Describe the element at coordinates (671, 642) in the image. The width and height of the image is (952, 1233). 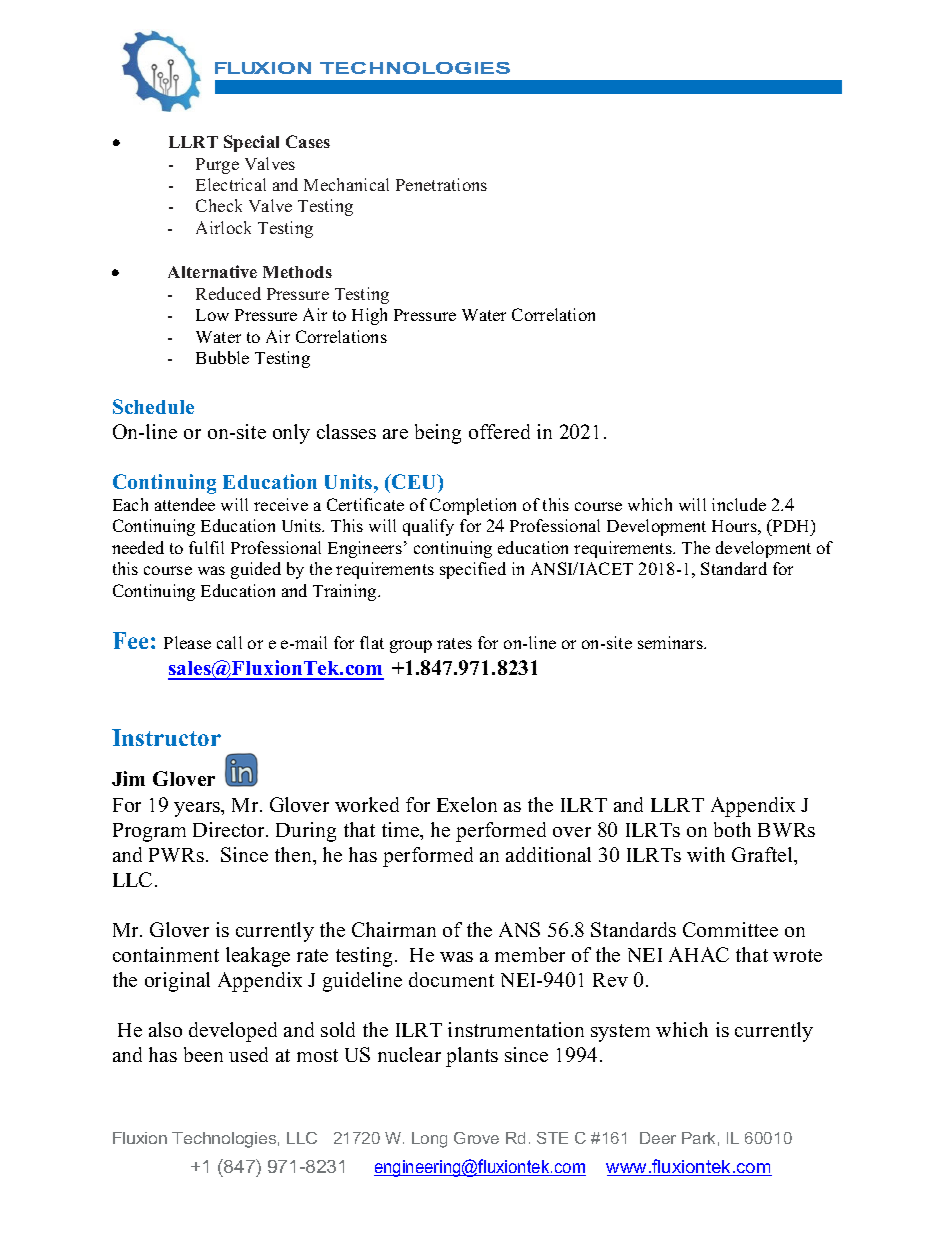
I see `seminars` at that location.
